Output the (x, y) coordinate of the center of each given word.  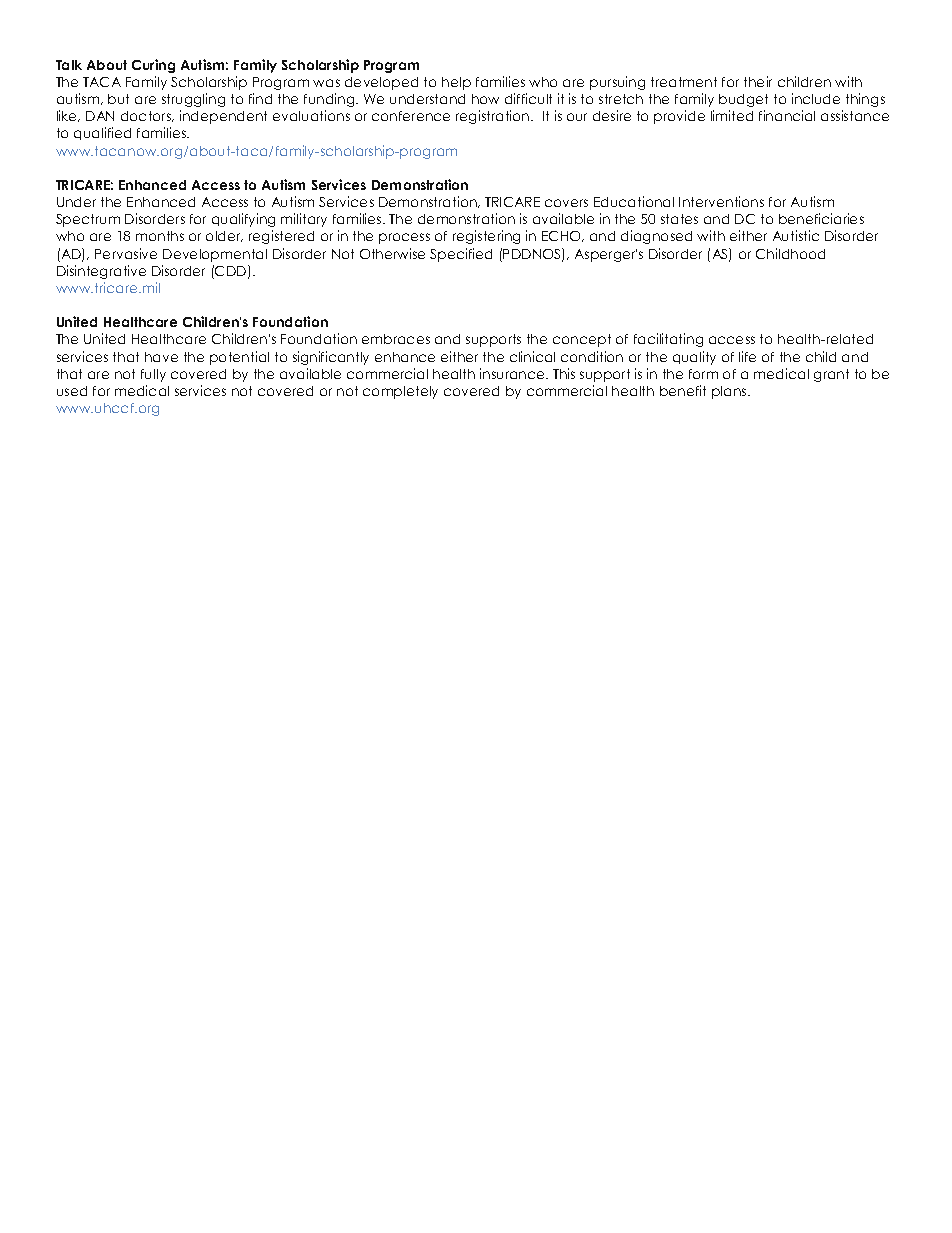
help (456, 83)
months (160, 236)
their (758, 81)
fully (153, 375)
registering (486, 237)
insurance (513, 373)
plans (730, 392)
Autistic (796, 235)
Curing (153, 66)
